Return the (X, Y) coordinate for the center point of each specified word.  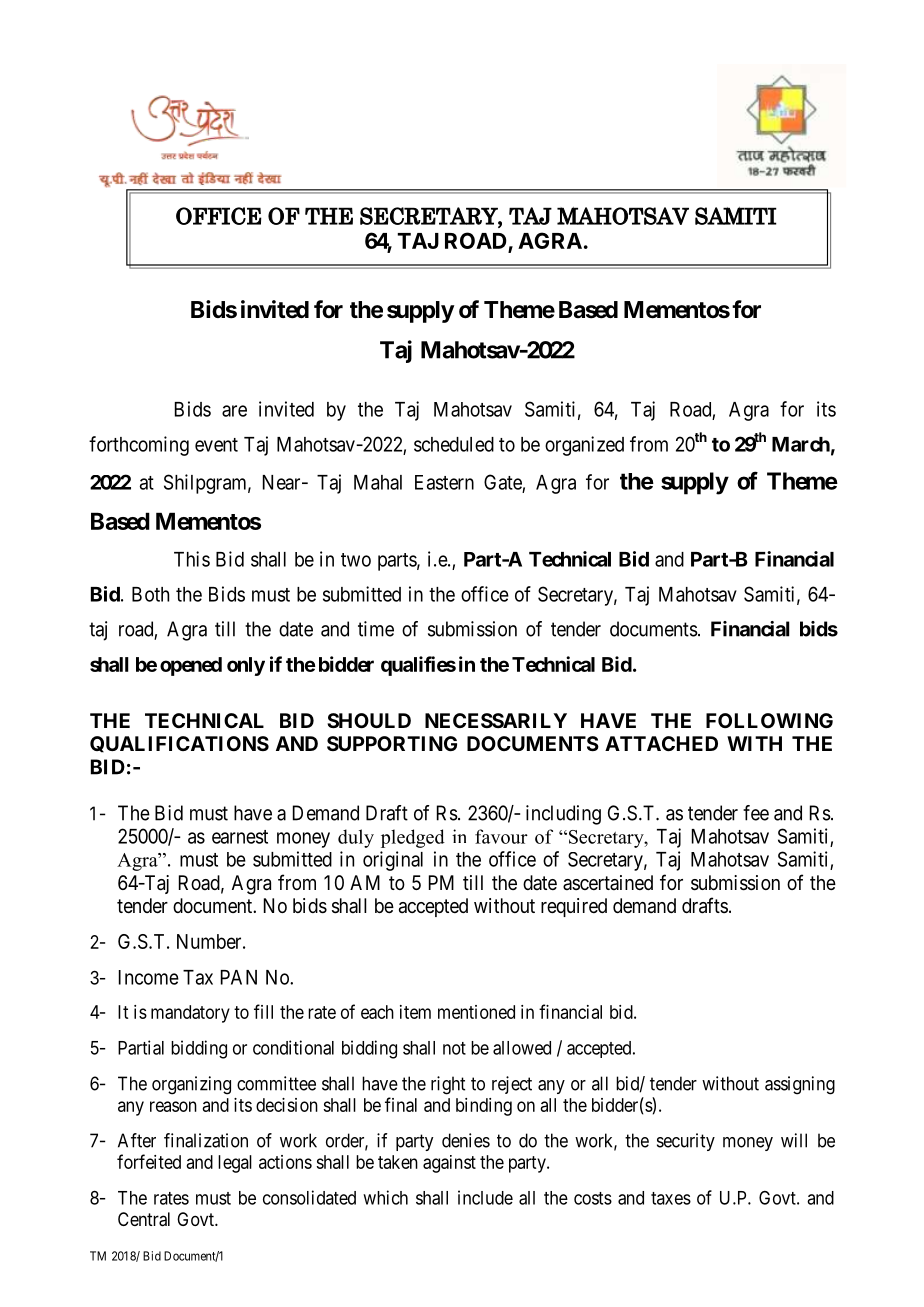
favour (501, 836)
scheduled (454, 444)
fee (756, 813)
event (216, 445)
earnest (240, 837)
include (485, 1197)
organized (584, 446)
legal (235, 1164)
